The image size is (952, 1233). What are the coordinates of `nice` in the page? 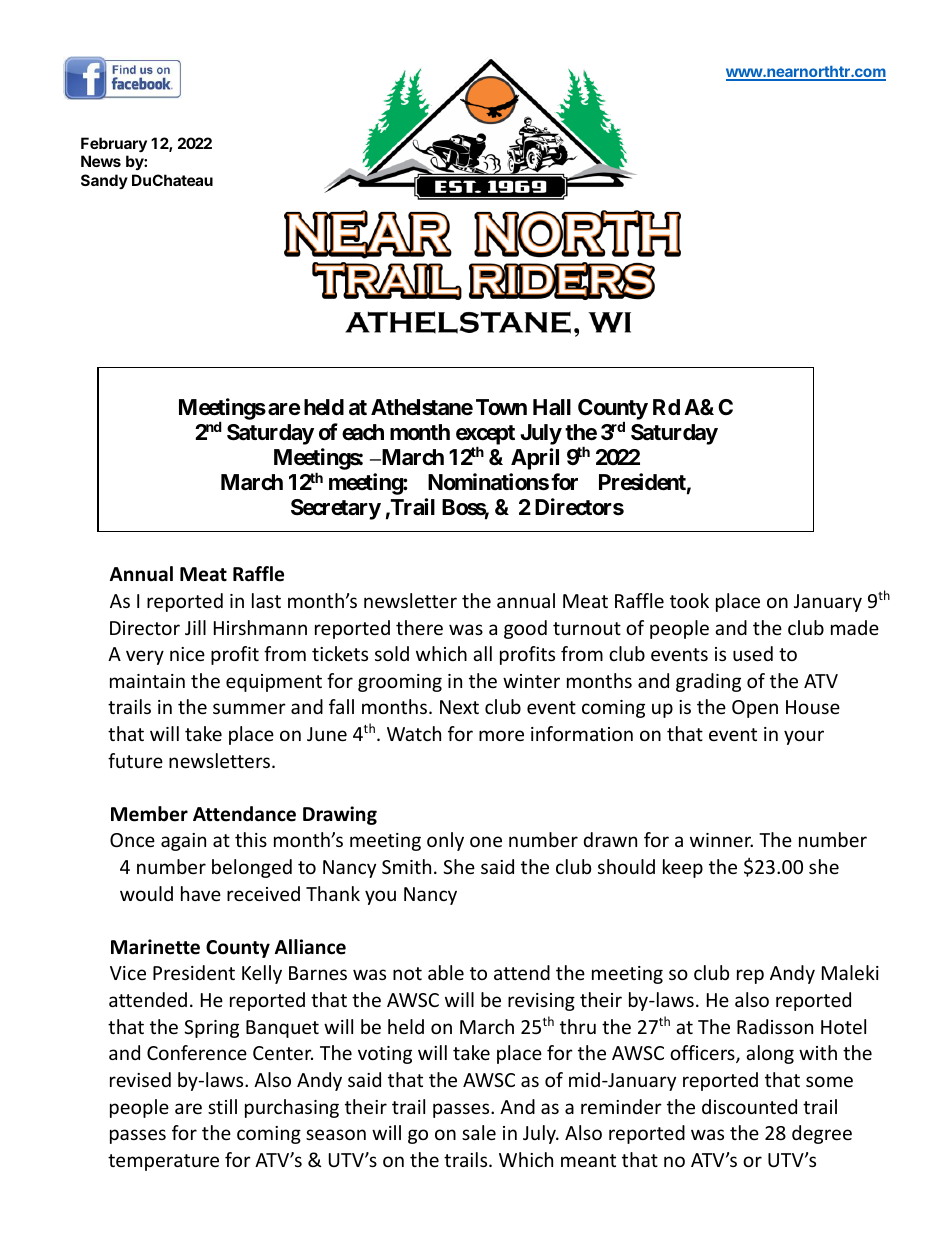 It's located at (187, 654).
